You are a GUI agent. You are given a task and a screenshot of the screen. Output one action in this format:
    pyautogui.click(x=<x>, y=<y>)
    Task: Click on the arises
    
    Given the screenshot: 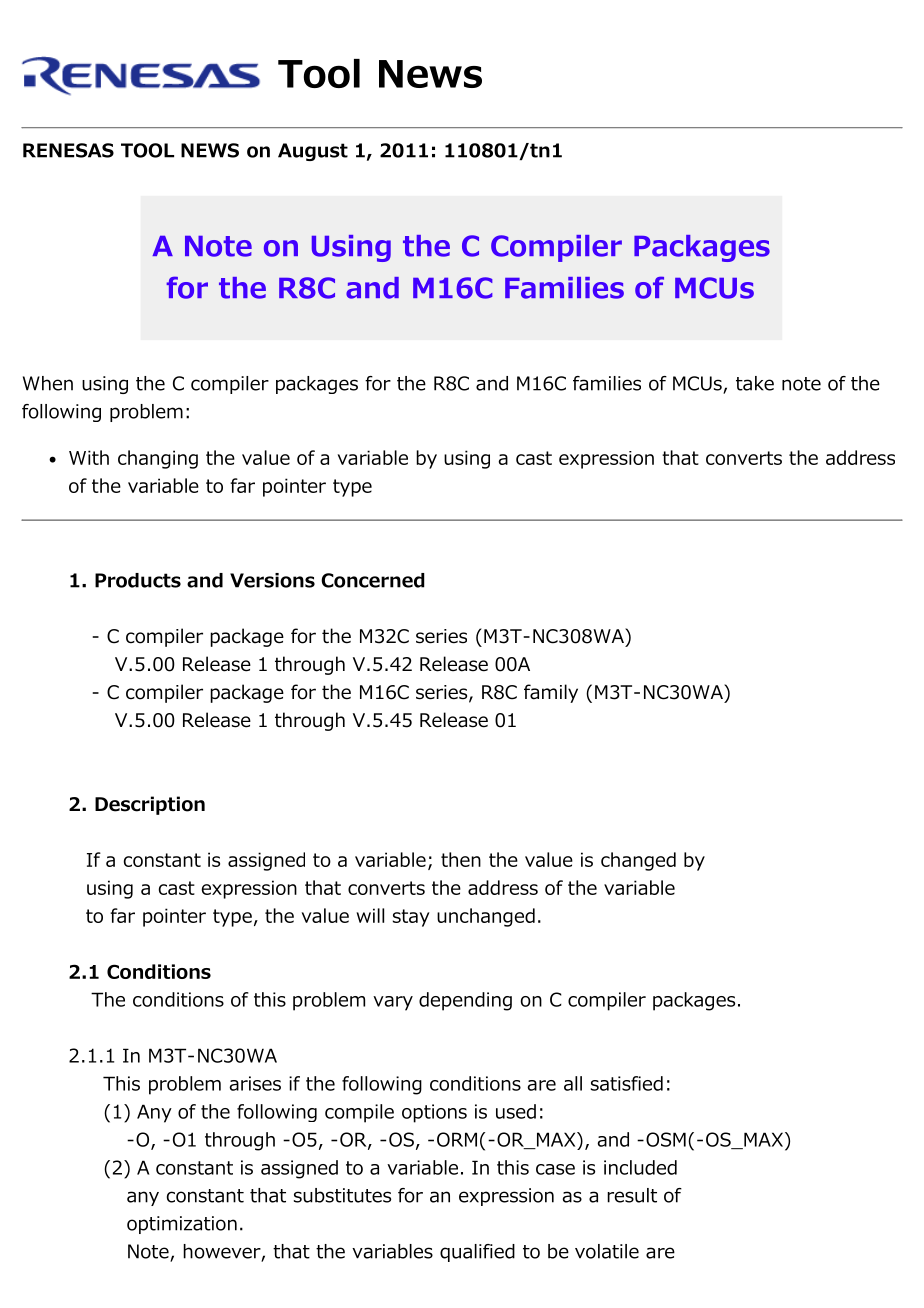 What is the action you would take?
    pyautogui.click(x=255, y=1083)
